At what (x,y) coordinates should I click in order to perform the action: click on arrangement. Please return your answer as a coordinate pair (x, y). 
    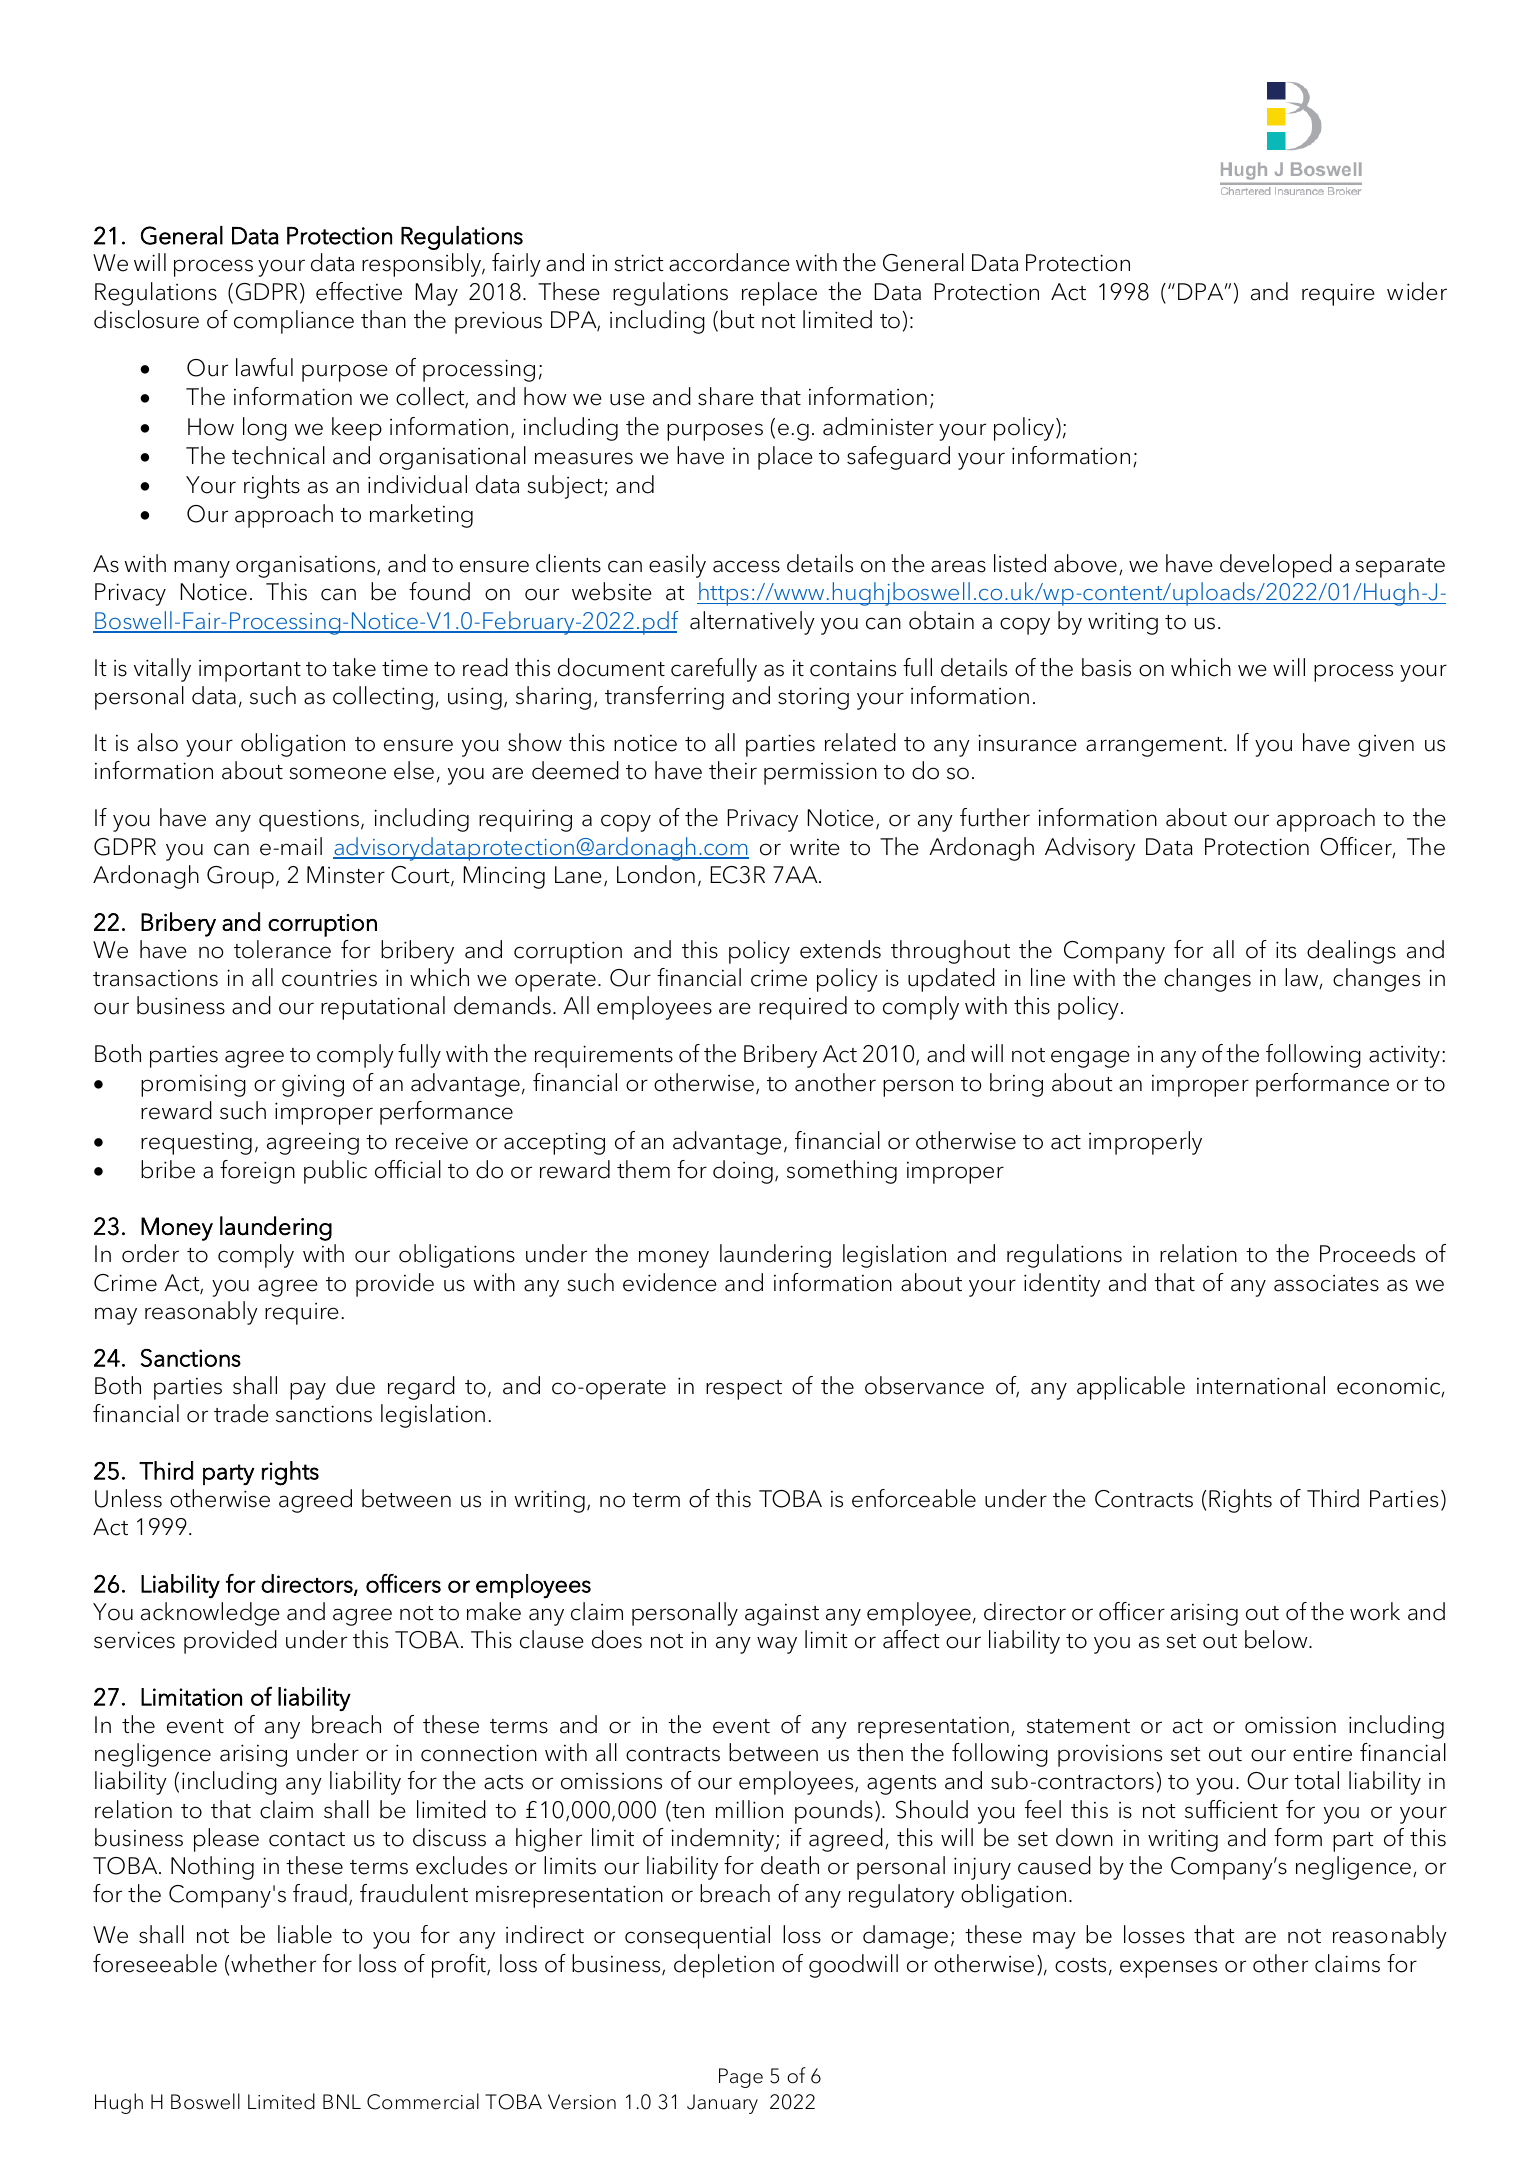
    Looking at the image, I should click on (1155, 747).
